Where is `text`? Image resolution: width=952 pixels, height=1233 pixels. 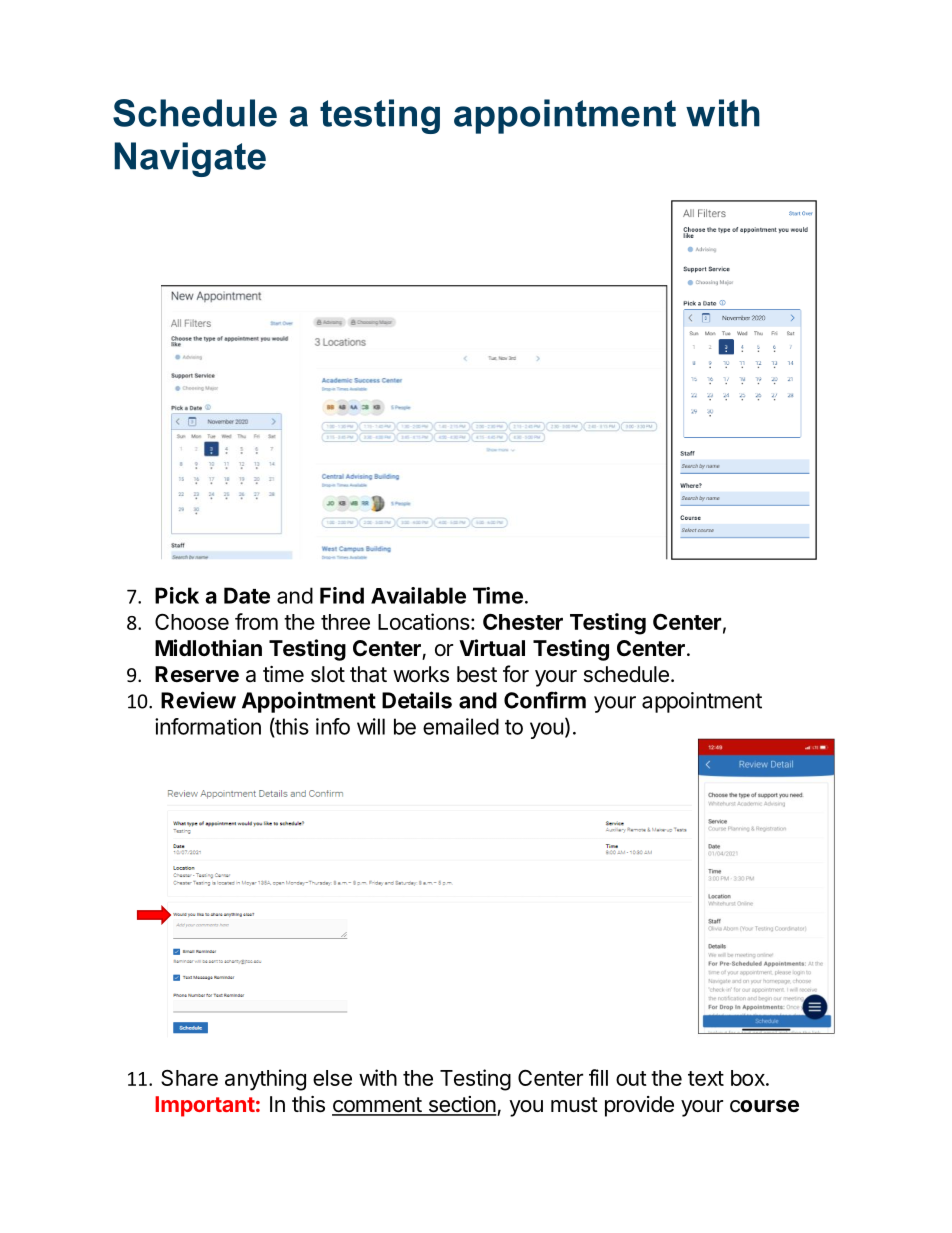
text is located at coordinates (706, 1078).
